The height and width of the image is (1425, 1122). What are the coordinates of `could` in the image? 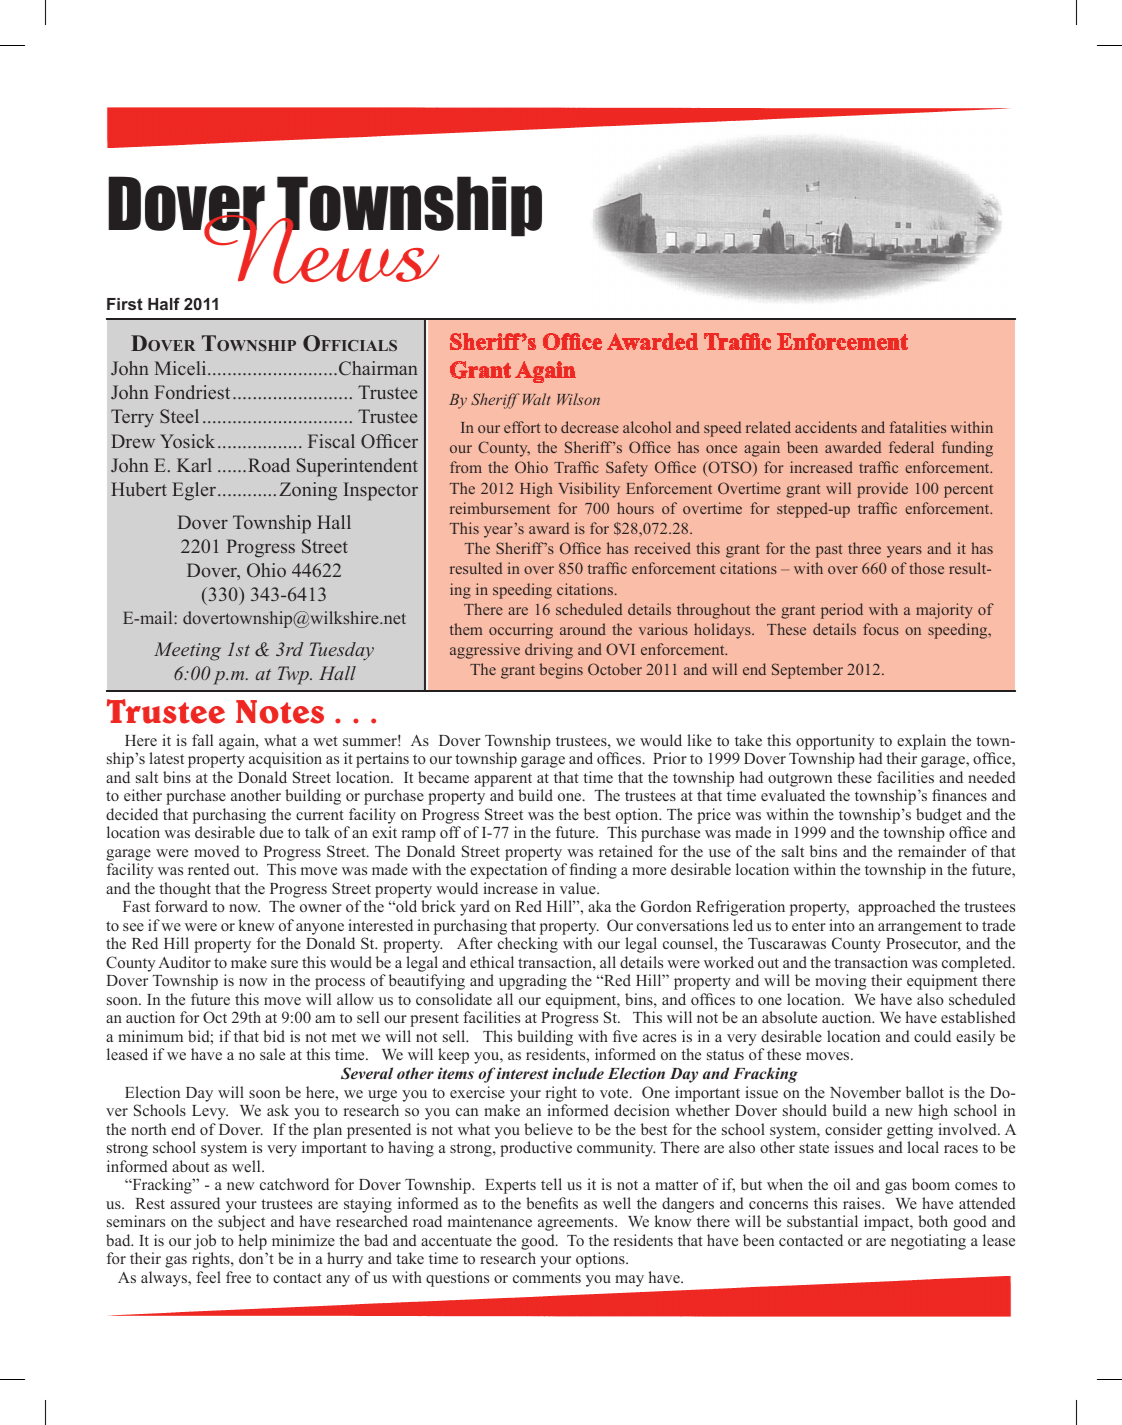 It's located at (932, 1036).
